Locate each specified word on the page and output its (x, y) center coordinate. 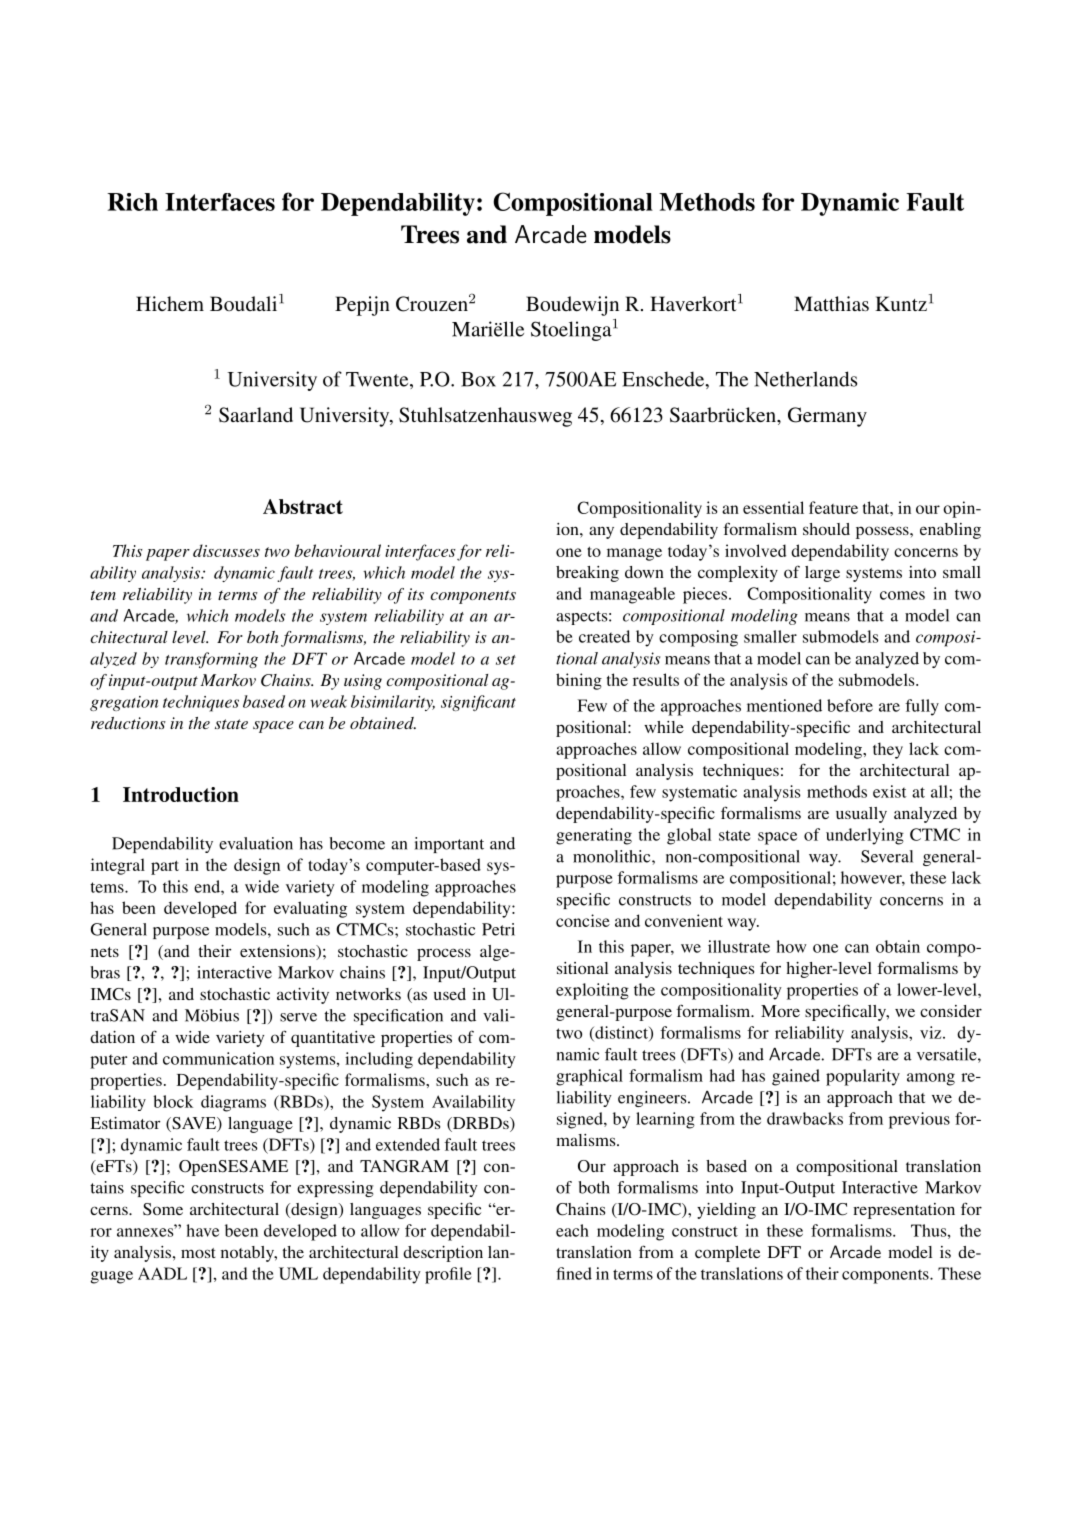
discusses (226, 550)
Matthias (831, 303)
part (165, 867)
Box (478, 379)
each (572, 1230)
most (198, 1253)
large (822, 574)
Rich (132, 202)
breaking (587, 574)
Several (887, 856)
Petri (498, 929)
